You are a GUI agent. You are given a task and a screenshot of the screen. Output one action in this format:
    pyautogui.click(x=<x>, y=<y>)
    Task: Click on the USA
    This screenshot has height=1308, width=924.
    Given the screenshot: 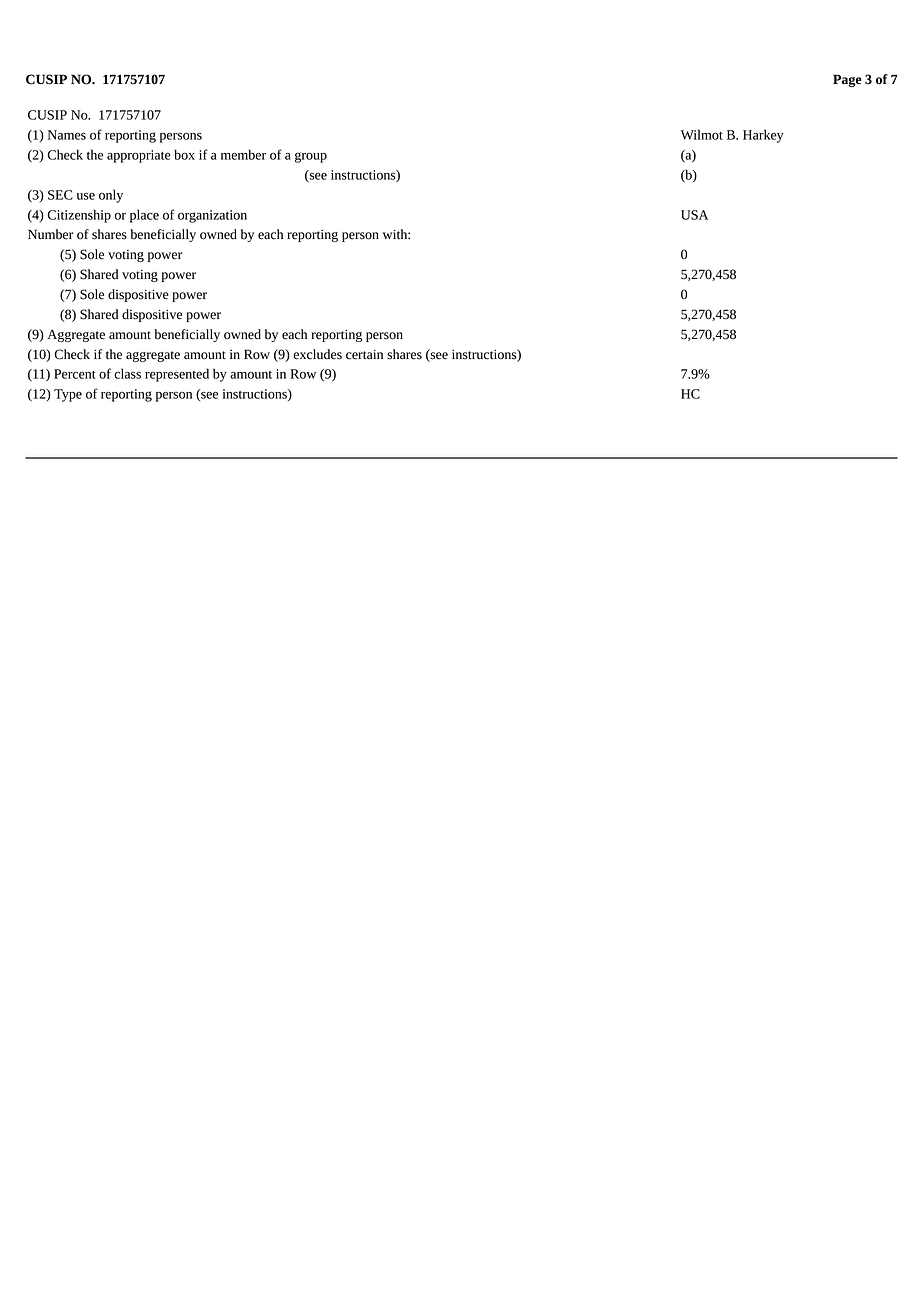 What is the action you would take?
    pyautogui.click(x=694, y=215)
